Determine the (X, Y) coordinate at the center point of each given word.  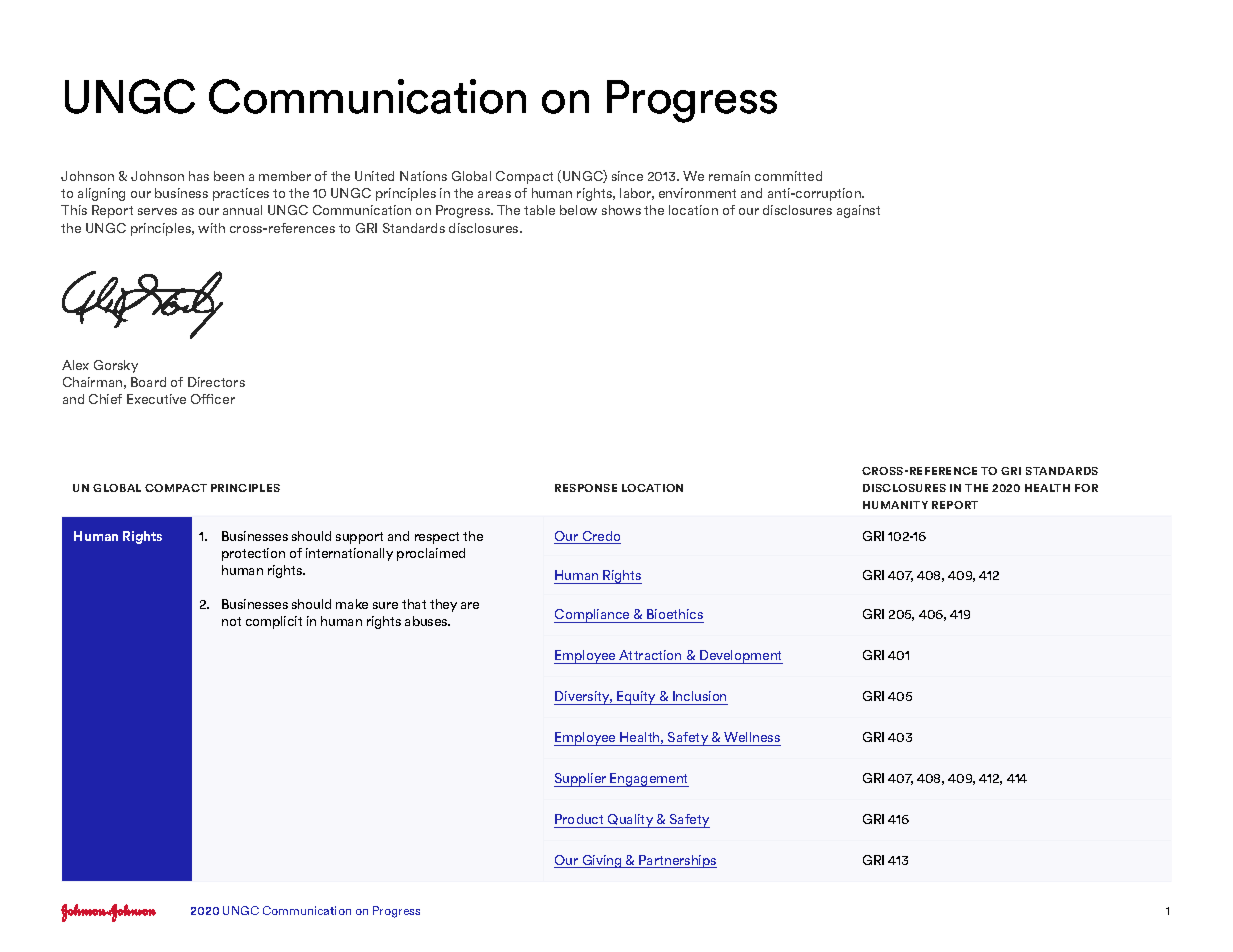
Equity (636, 698)
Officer (213, 399)
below (578, 210)
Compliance (593, 616)
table (539, 210)
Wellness (752, 737)
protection (253, 554)
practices (241, 194)
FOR (1086, 488)
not (231, 621)
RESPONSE (586, 488)
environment (697, 193)
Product (579, 819)
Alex (75, 365)
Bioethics (674, 616)
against (858, 211)
